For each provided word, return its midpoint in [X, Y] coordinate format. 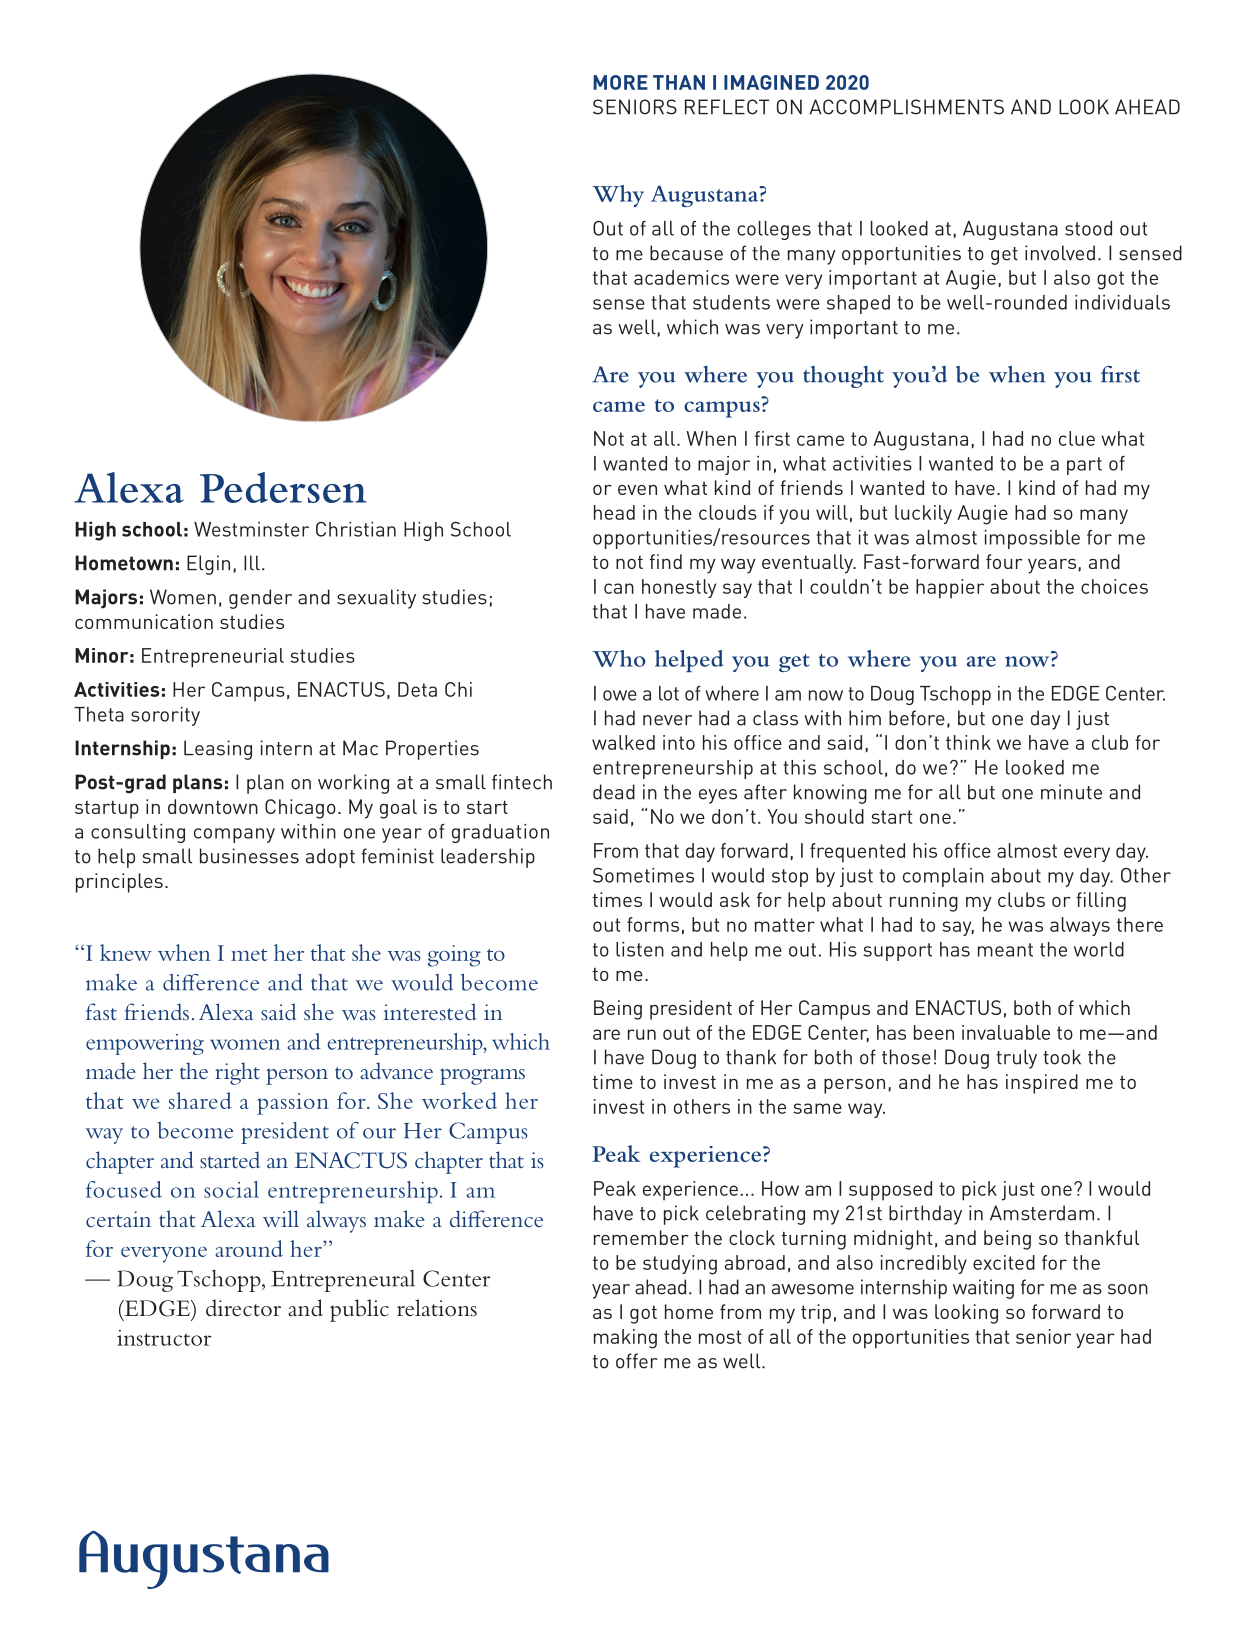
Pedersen [283, 487]
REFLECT [727, 107]
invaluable [1006, 1032]
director [243, 1308]
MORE [620, 82]
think [968, 742]
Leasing [218, 750]
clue [1077, 438]
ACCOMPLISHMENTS [906, 107]
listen [640, 949]
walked [623, 742]
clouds [728, 512]
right [237, 1073]
